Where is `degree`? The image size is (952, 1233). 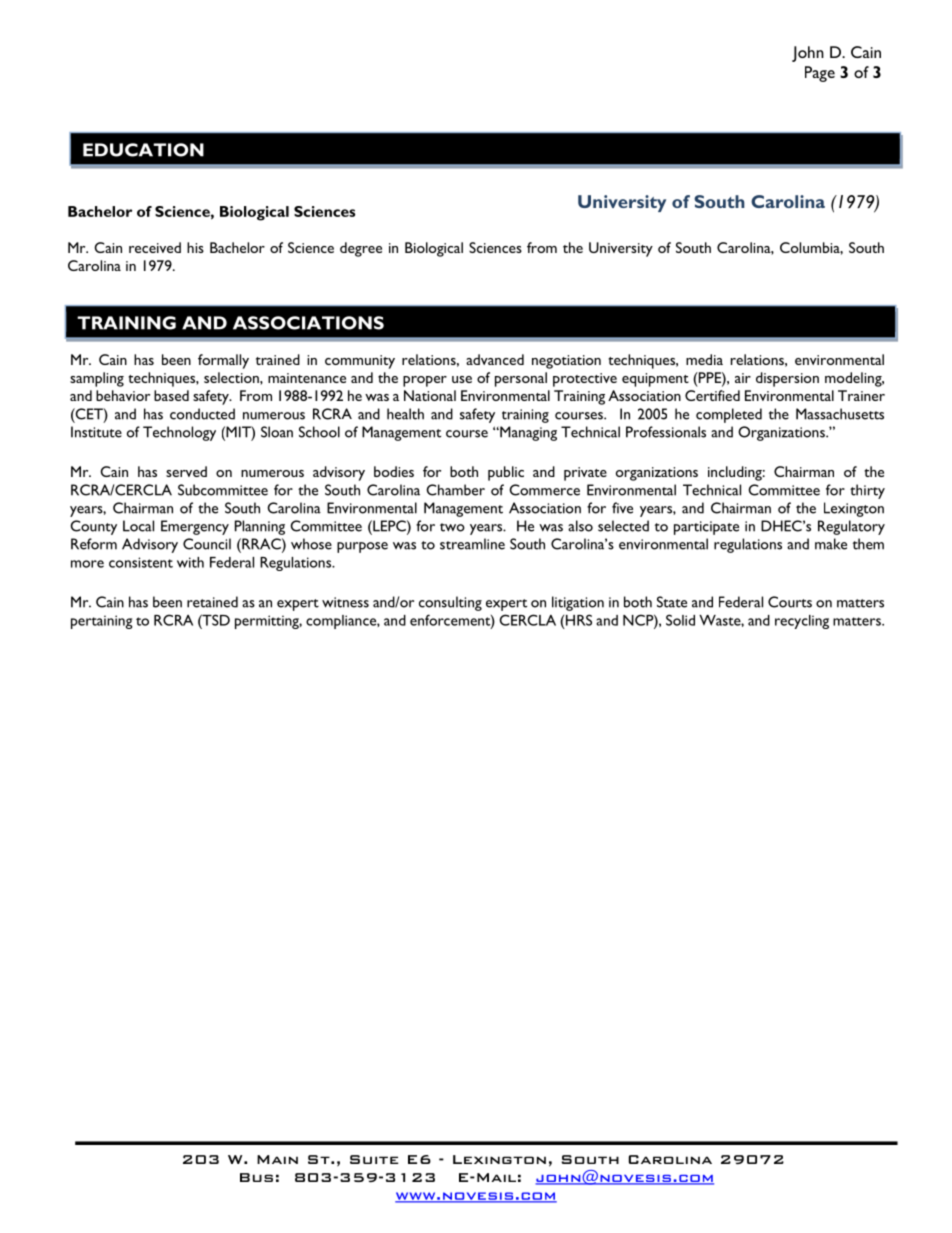
degree is located at coordinates (361, 249).
